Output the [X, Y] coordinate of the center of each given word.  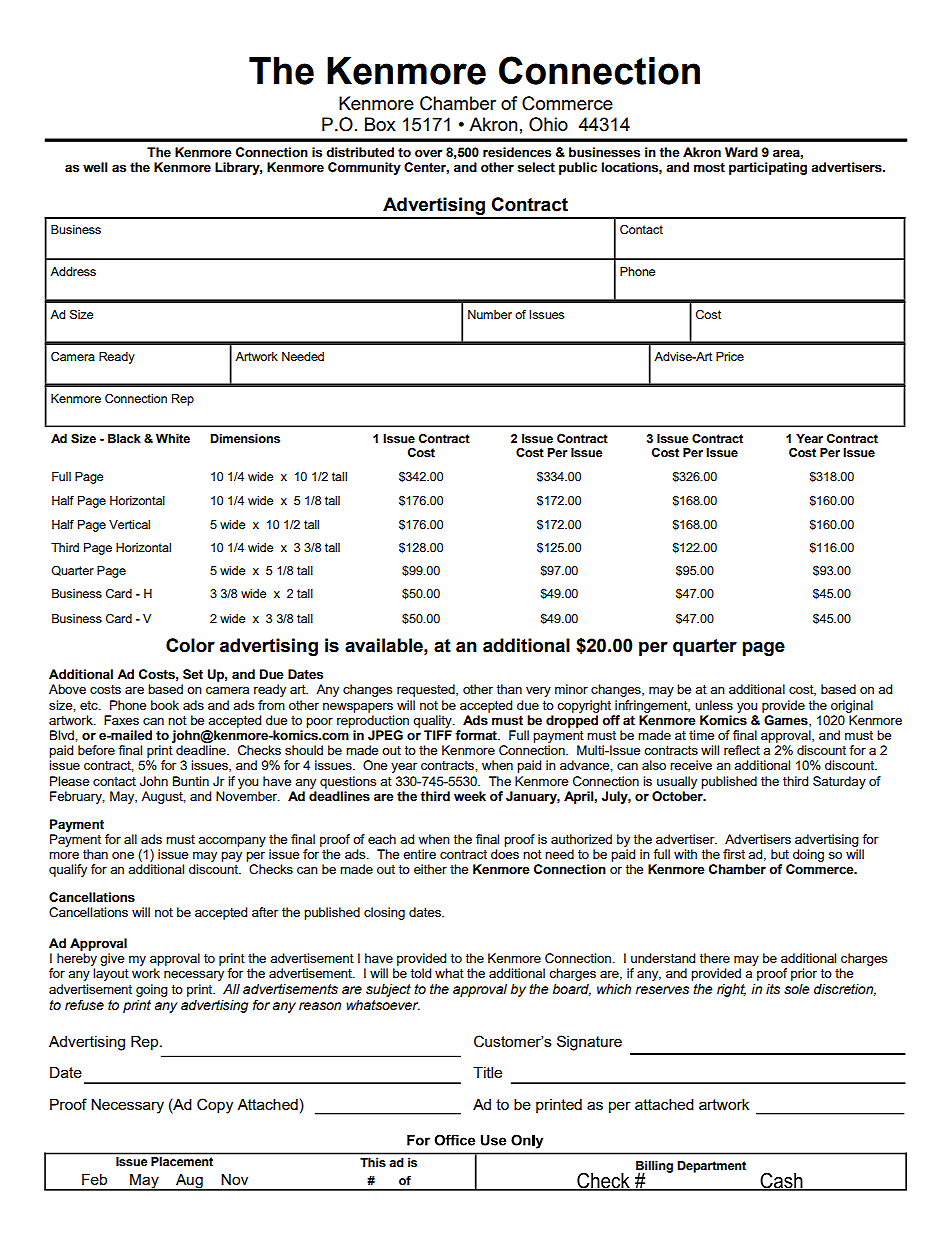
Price [730, 356]
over [429, 153]
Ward [741, 152]
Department [711, 1167]
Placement [182, 1161]
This [373, 1163]
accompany [232, 842]
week [470, 796]
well [95, 167]
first [734, 854]
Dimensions [245, 439]
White [173, 438]
